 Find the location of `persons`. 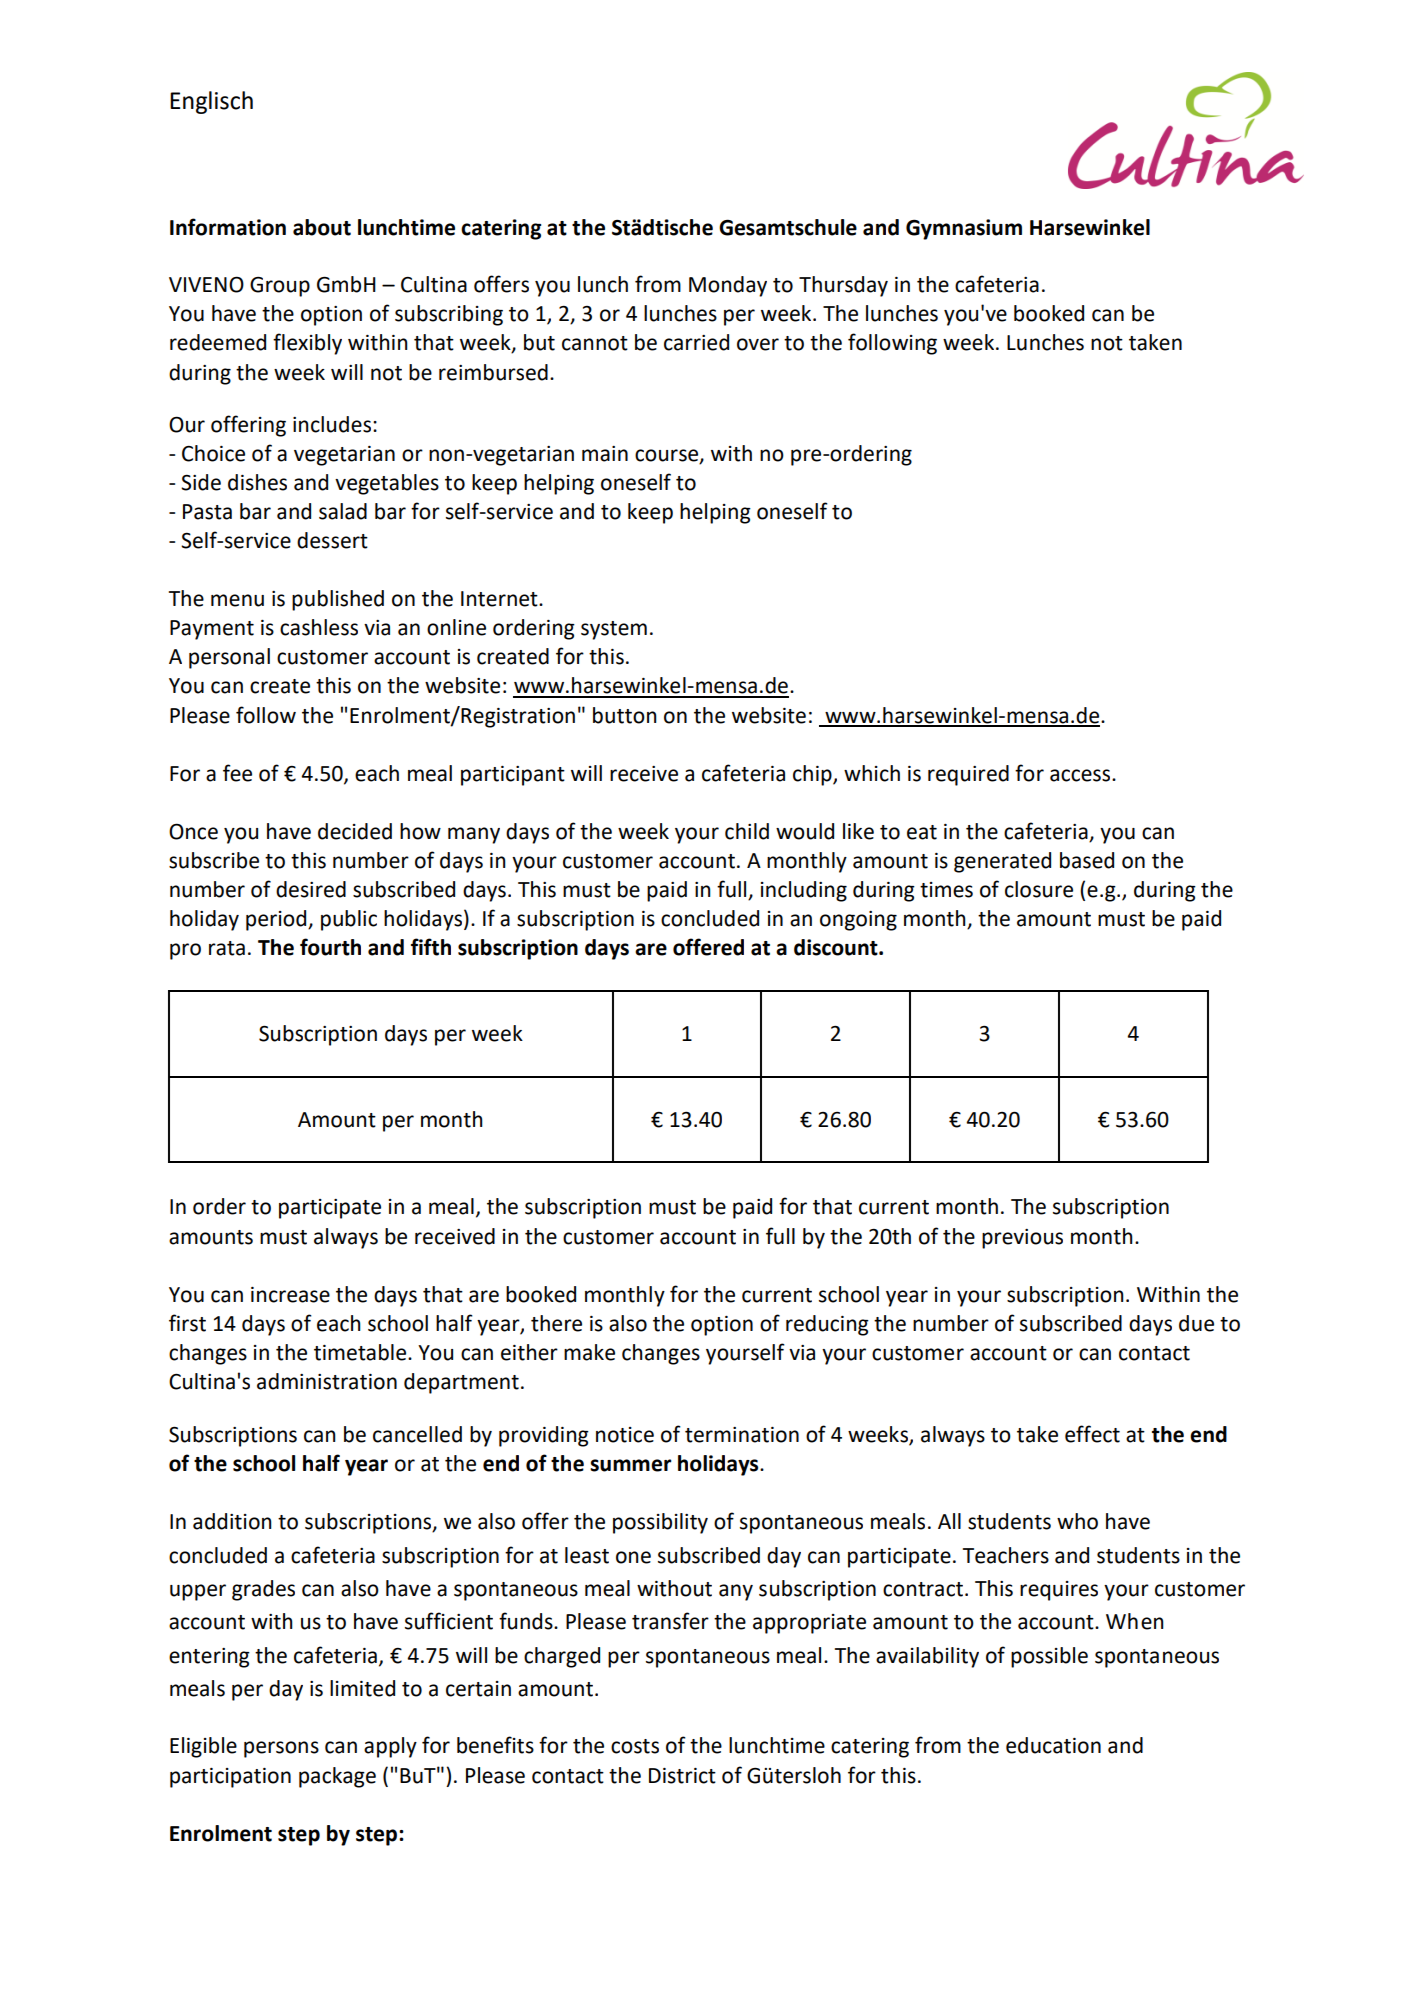

persons is located at coordinates (281, 1749).
